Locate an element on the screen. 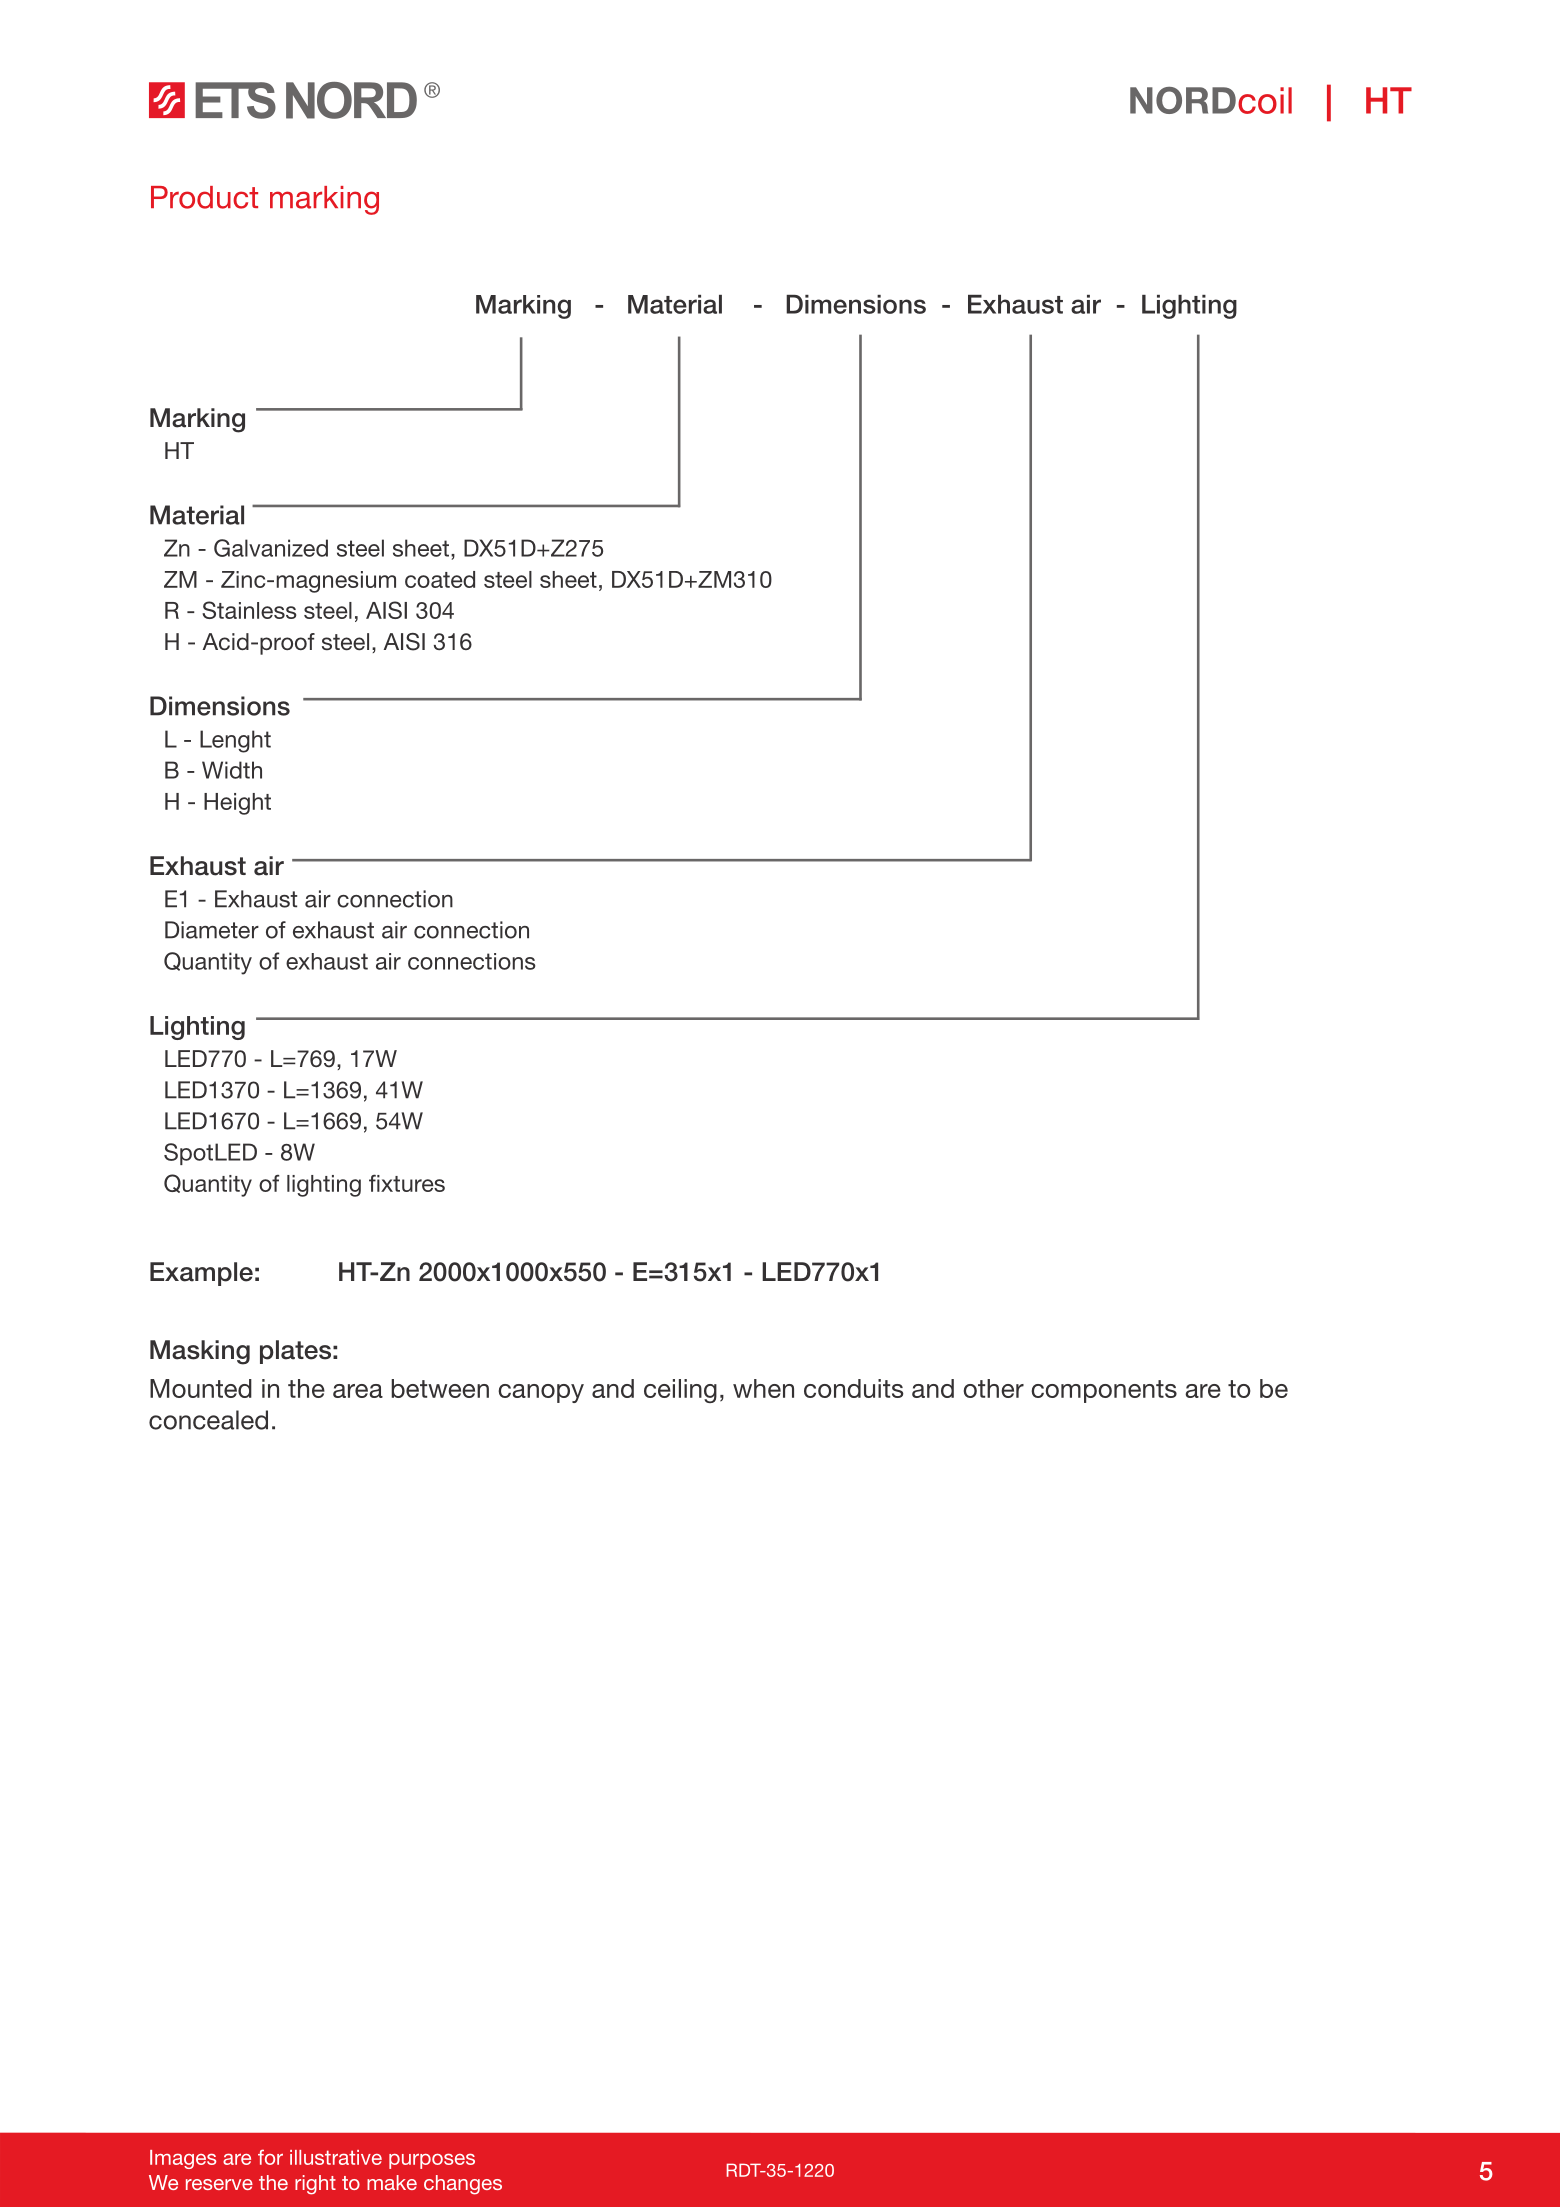 The height and width of the screenshot is (2207, 1560). Galvanized is located at coordinates (271, 548).
